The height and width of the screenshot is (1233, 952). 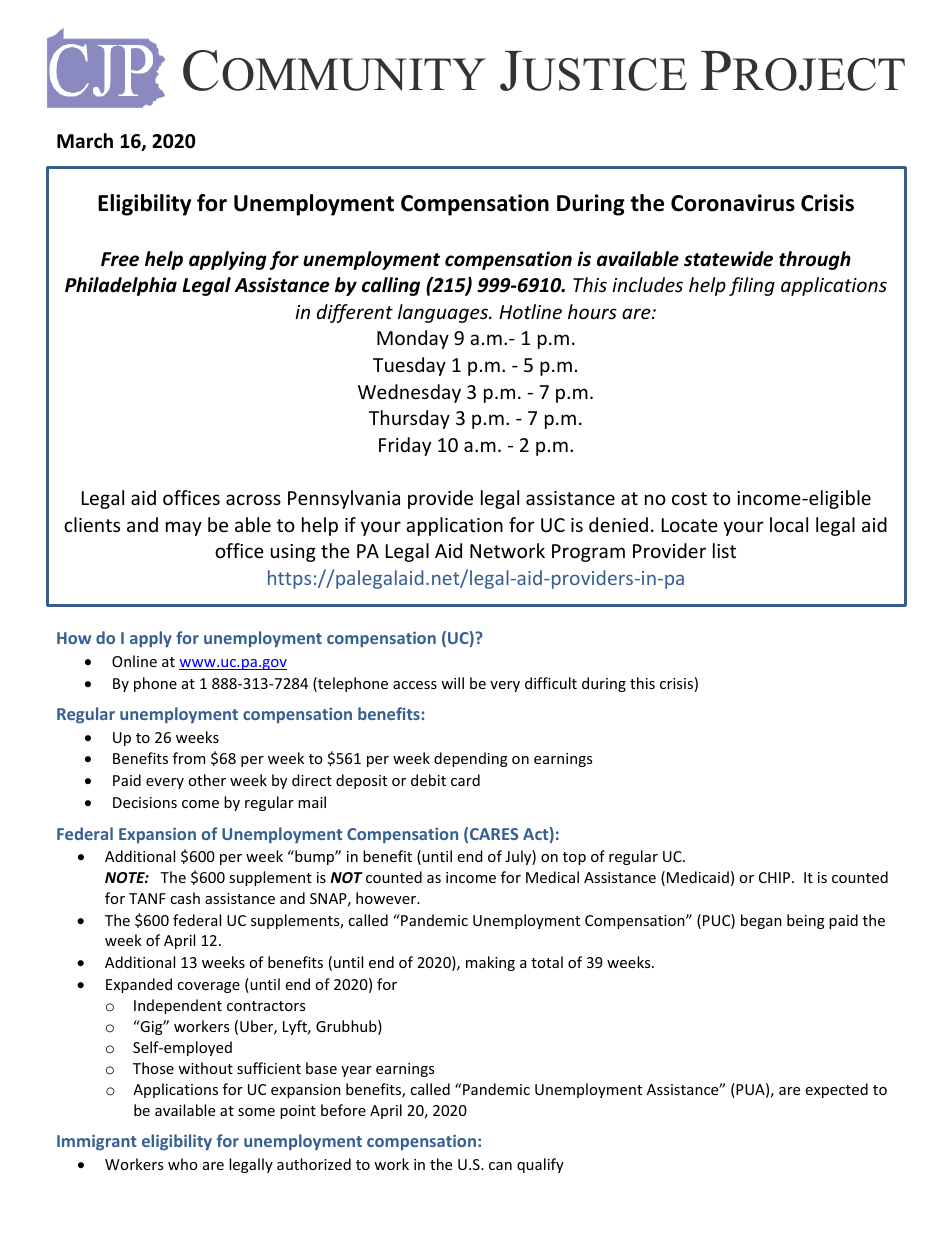 I want to click on calling, so click(x=391, y=286).
